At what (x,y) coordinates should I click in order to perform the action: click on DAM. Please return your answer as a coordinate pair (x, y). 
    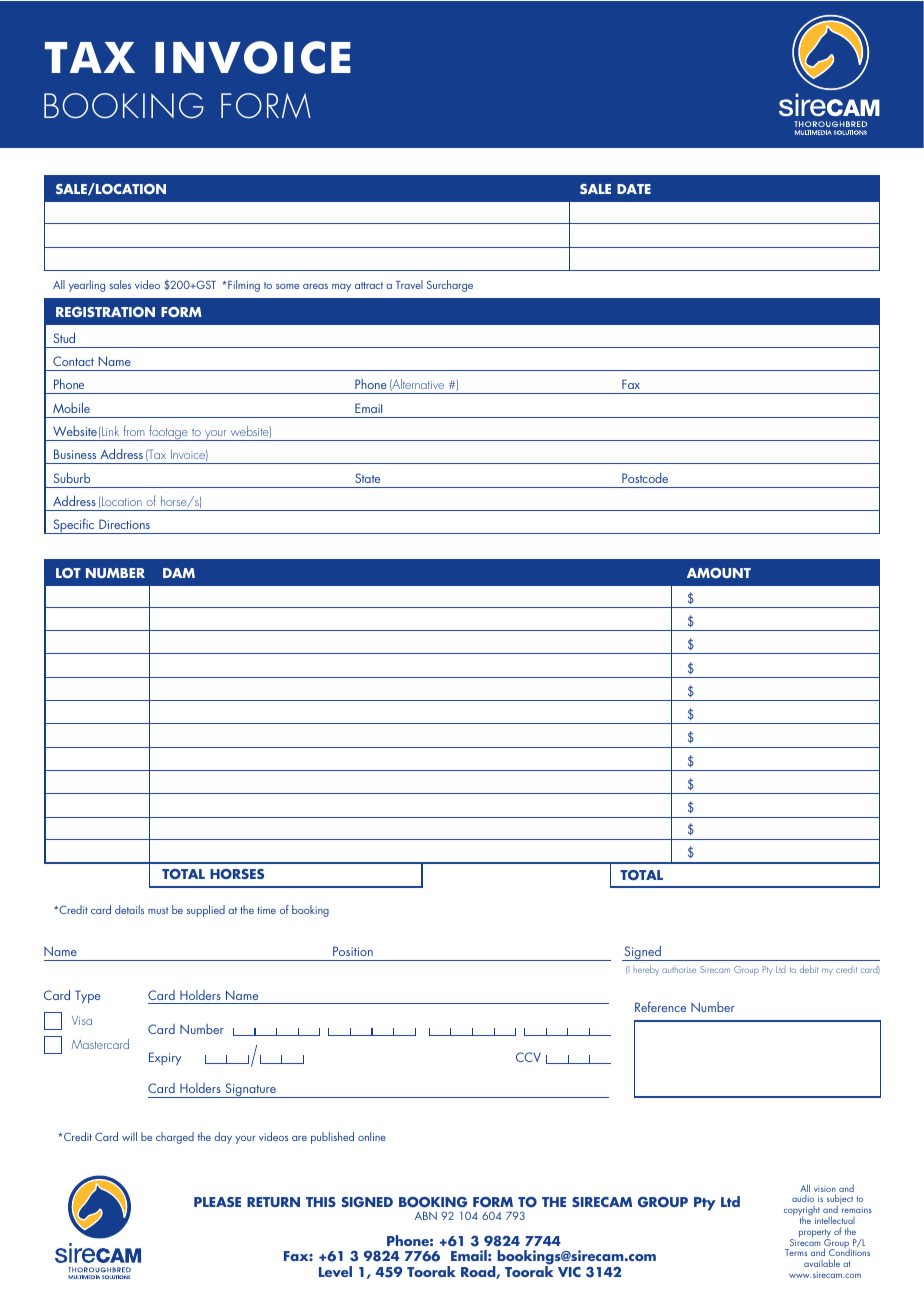
    Looking at the image, I should click on (179, 573).
